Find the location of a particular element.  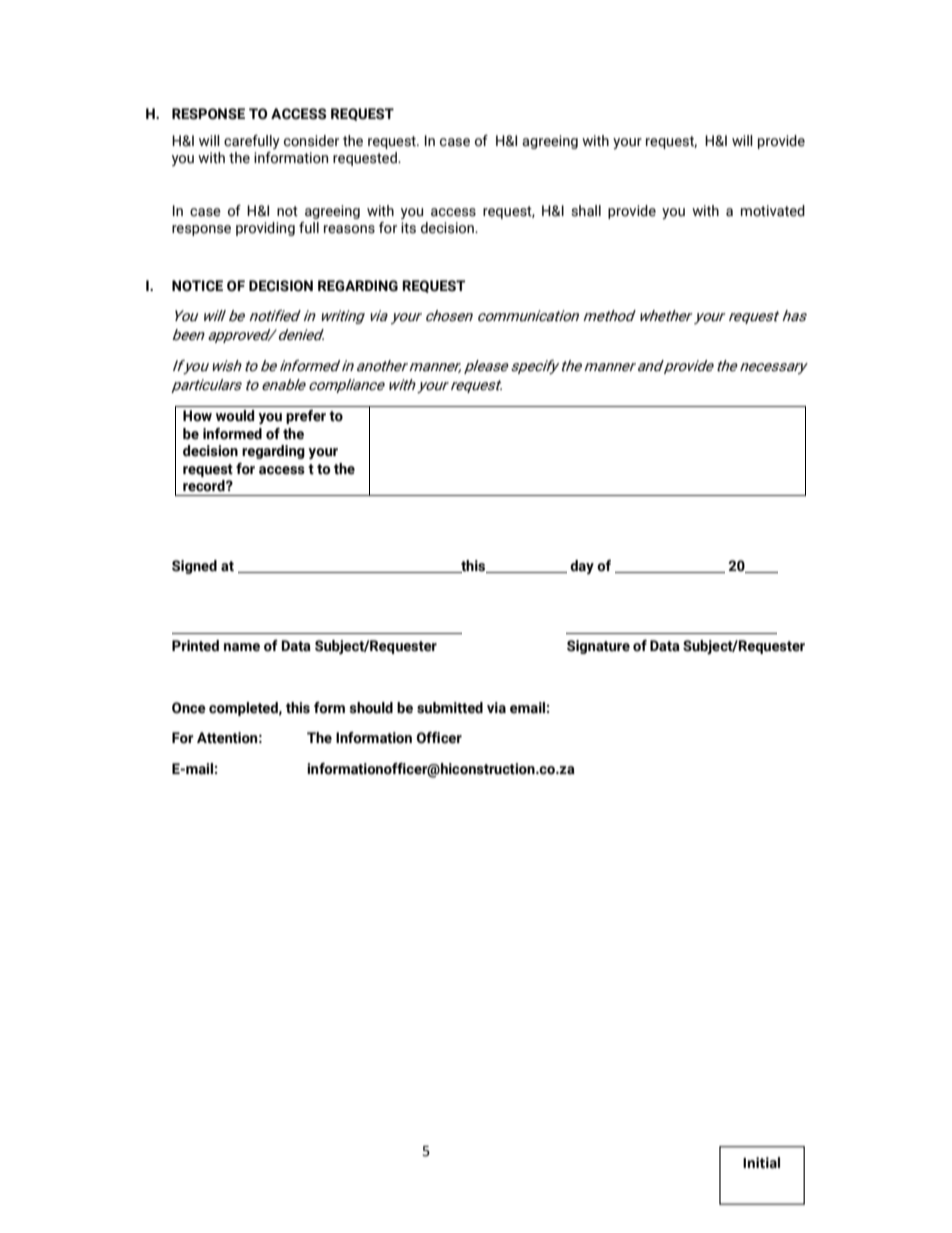

submitted is located at coordinates (450, 708).
